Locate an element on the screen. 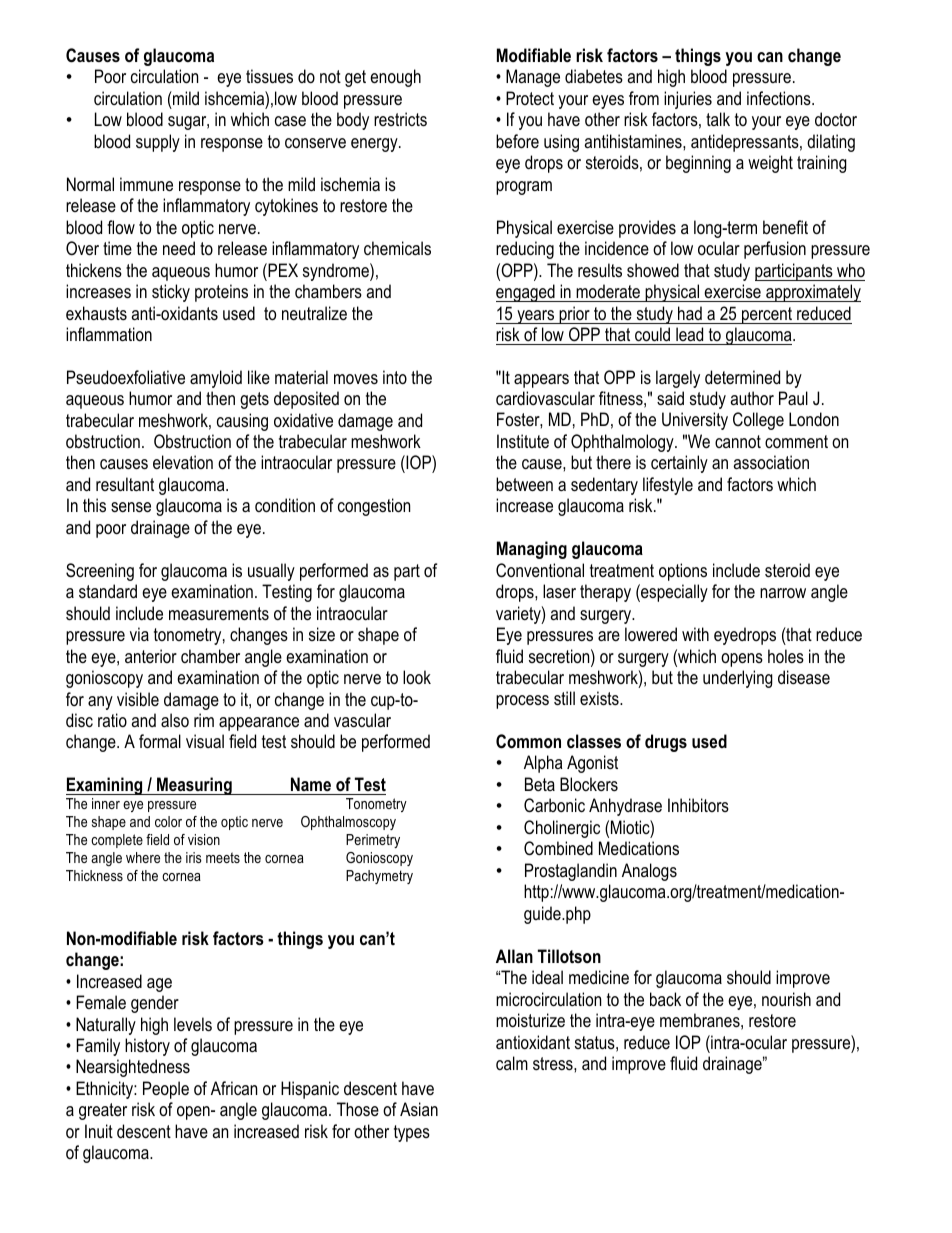  infections is located at coordinates (780, 98).
